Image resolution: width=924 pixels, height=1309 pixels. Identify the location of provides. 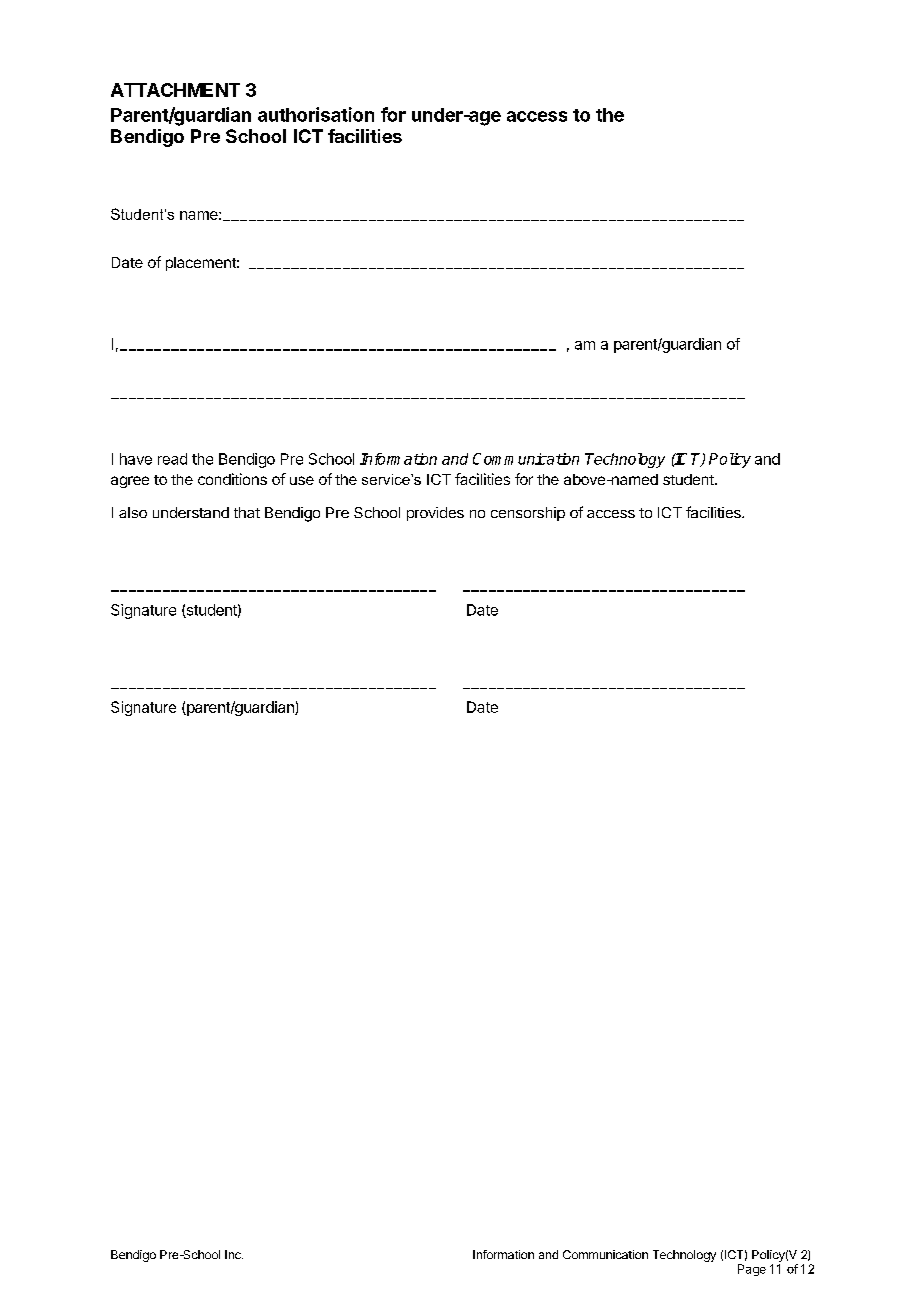
(435, 514).
